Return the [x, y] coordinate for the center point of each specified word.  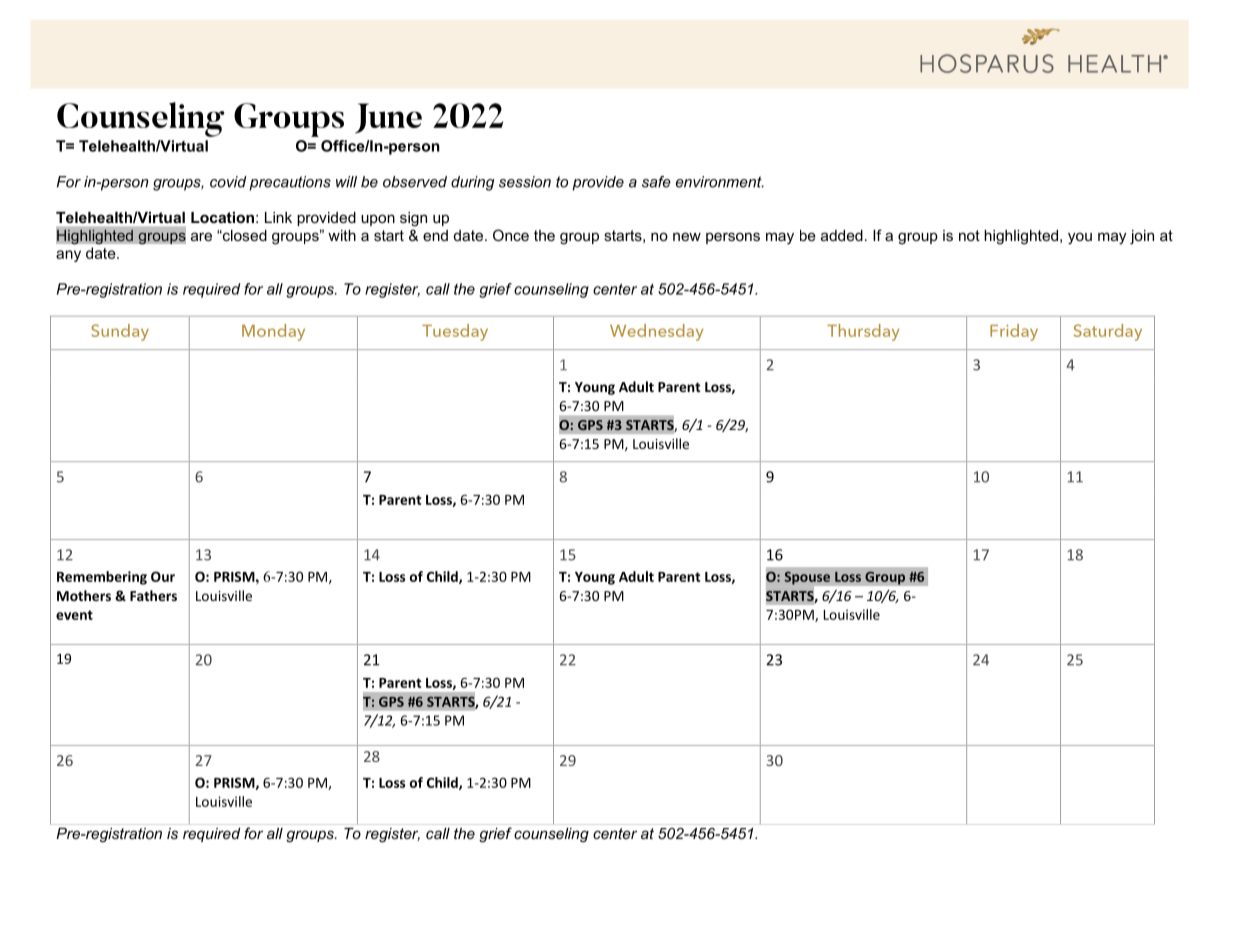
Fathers [153, 595]
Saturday [1108, 332]
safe [656, 182]
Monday [273, 332]
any [68, 256]
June [388, 118]
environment [720, 182]
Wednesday [656, 332]
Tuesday [455, 332]
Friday [1014, 332]
